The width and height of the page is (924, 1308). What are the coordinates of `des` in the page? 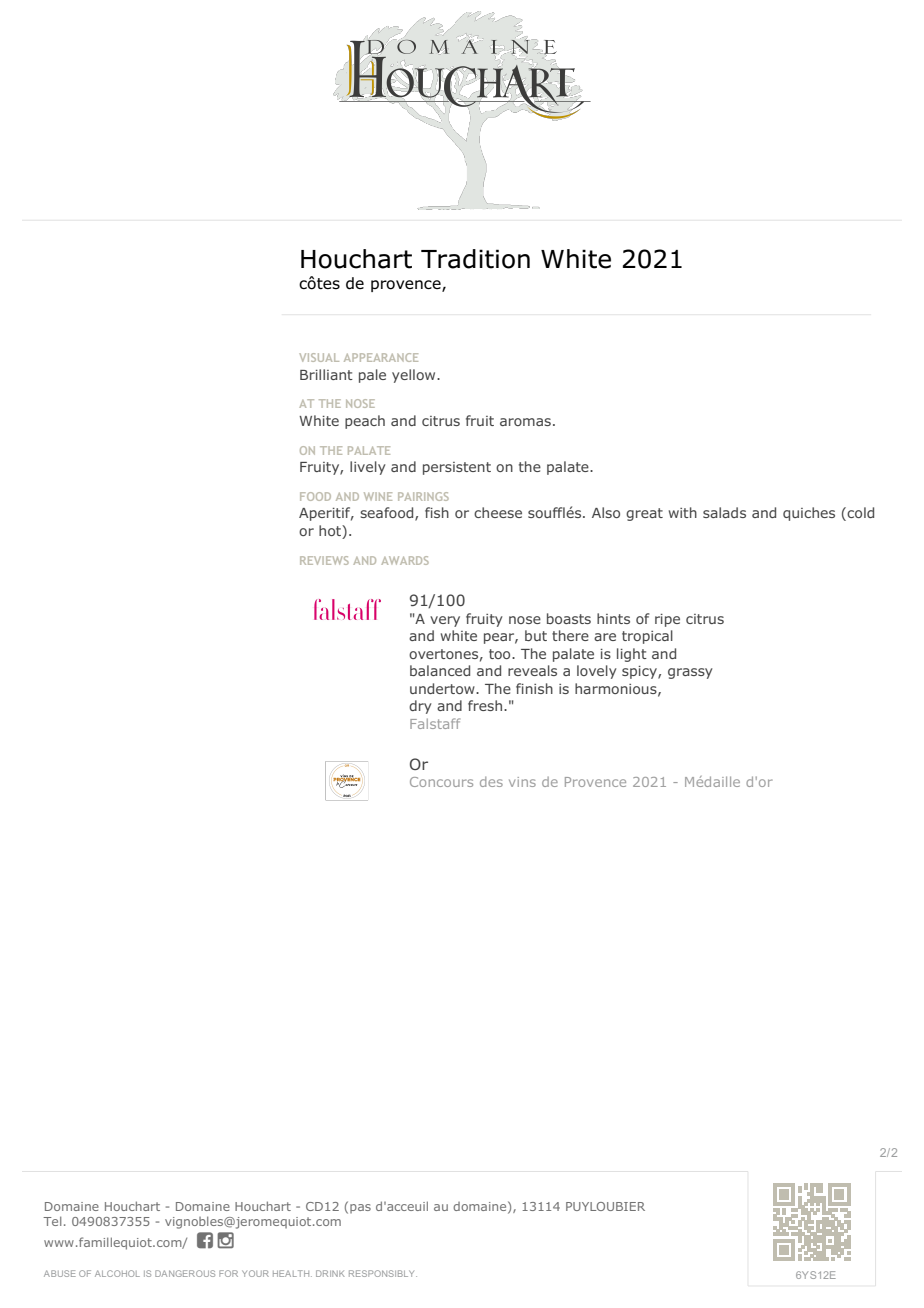 It's located at (491, 782).
